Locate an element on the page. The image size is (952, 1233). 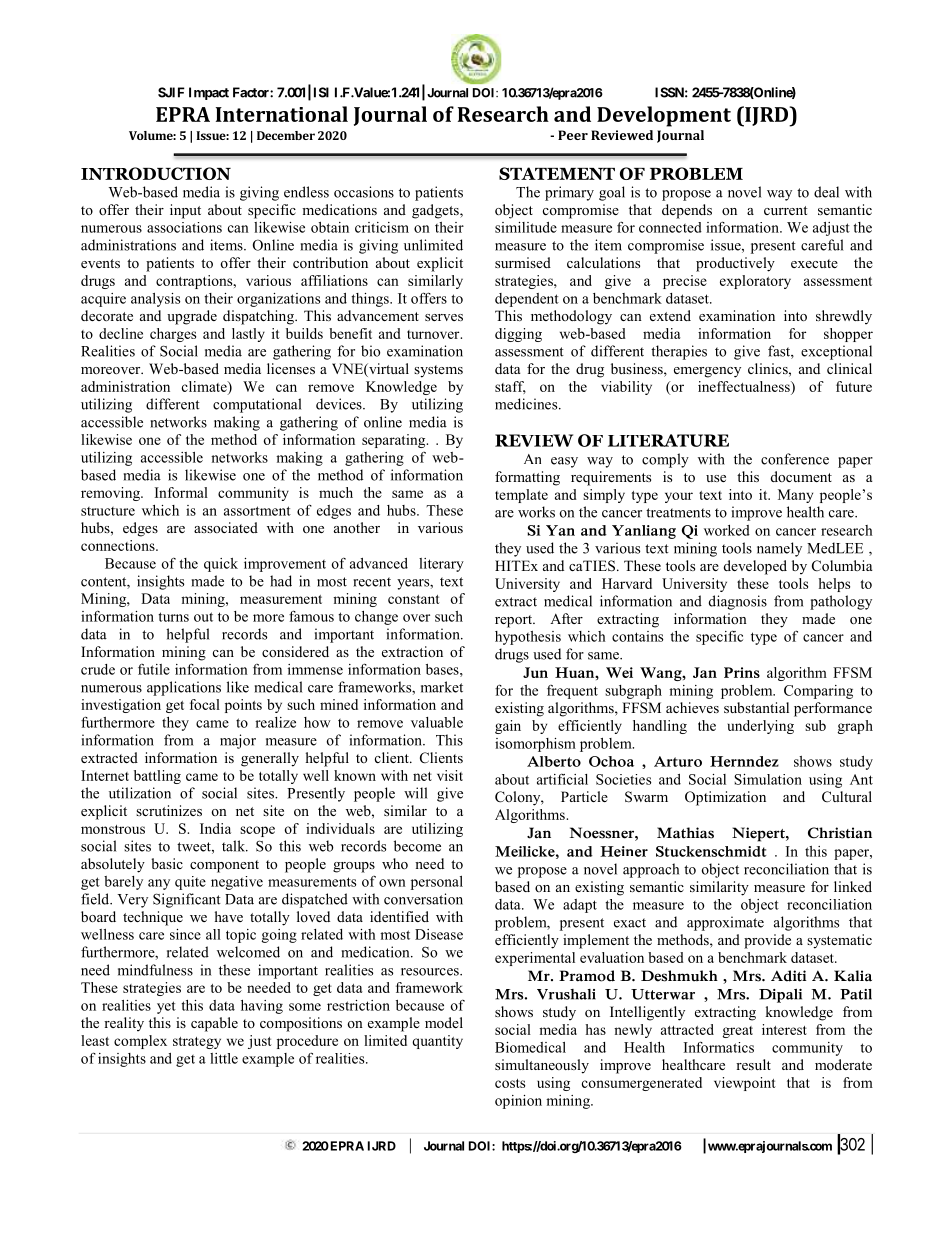
Impact is located at coordinates (209, 93).
